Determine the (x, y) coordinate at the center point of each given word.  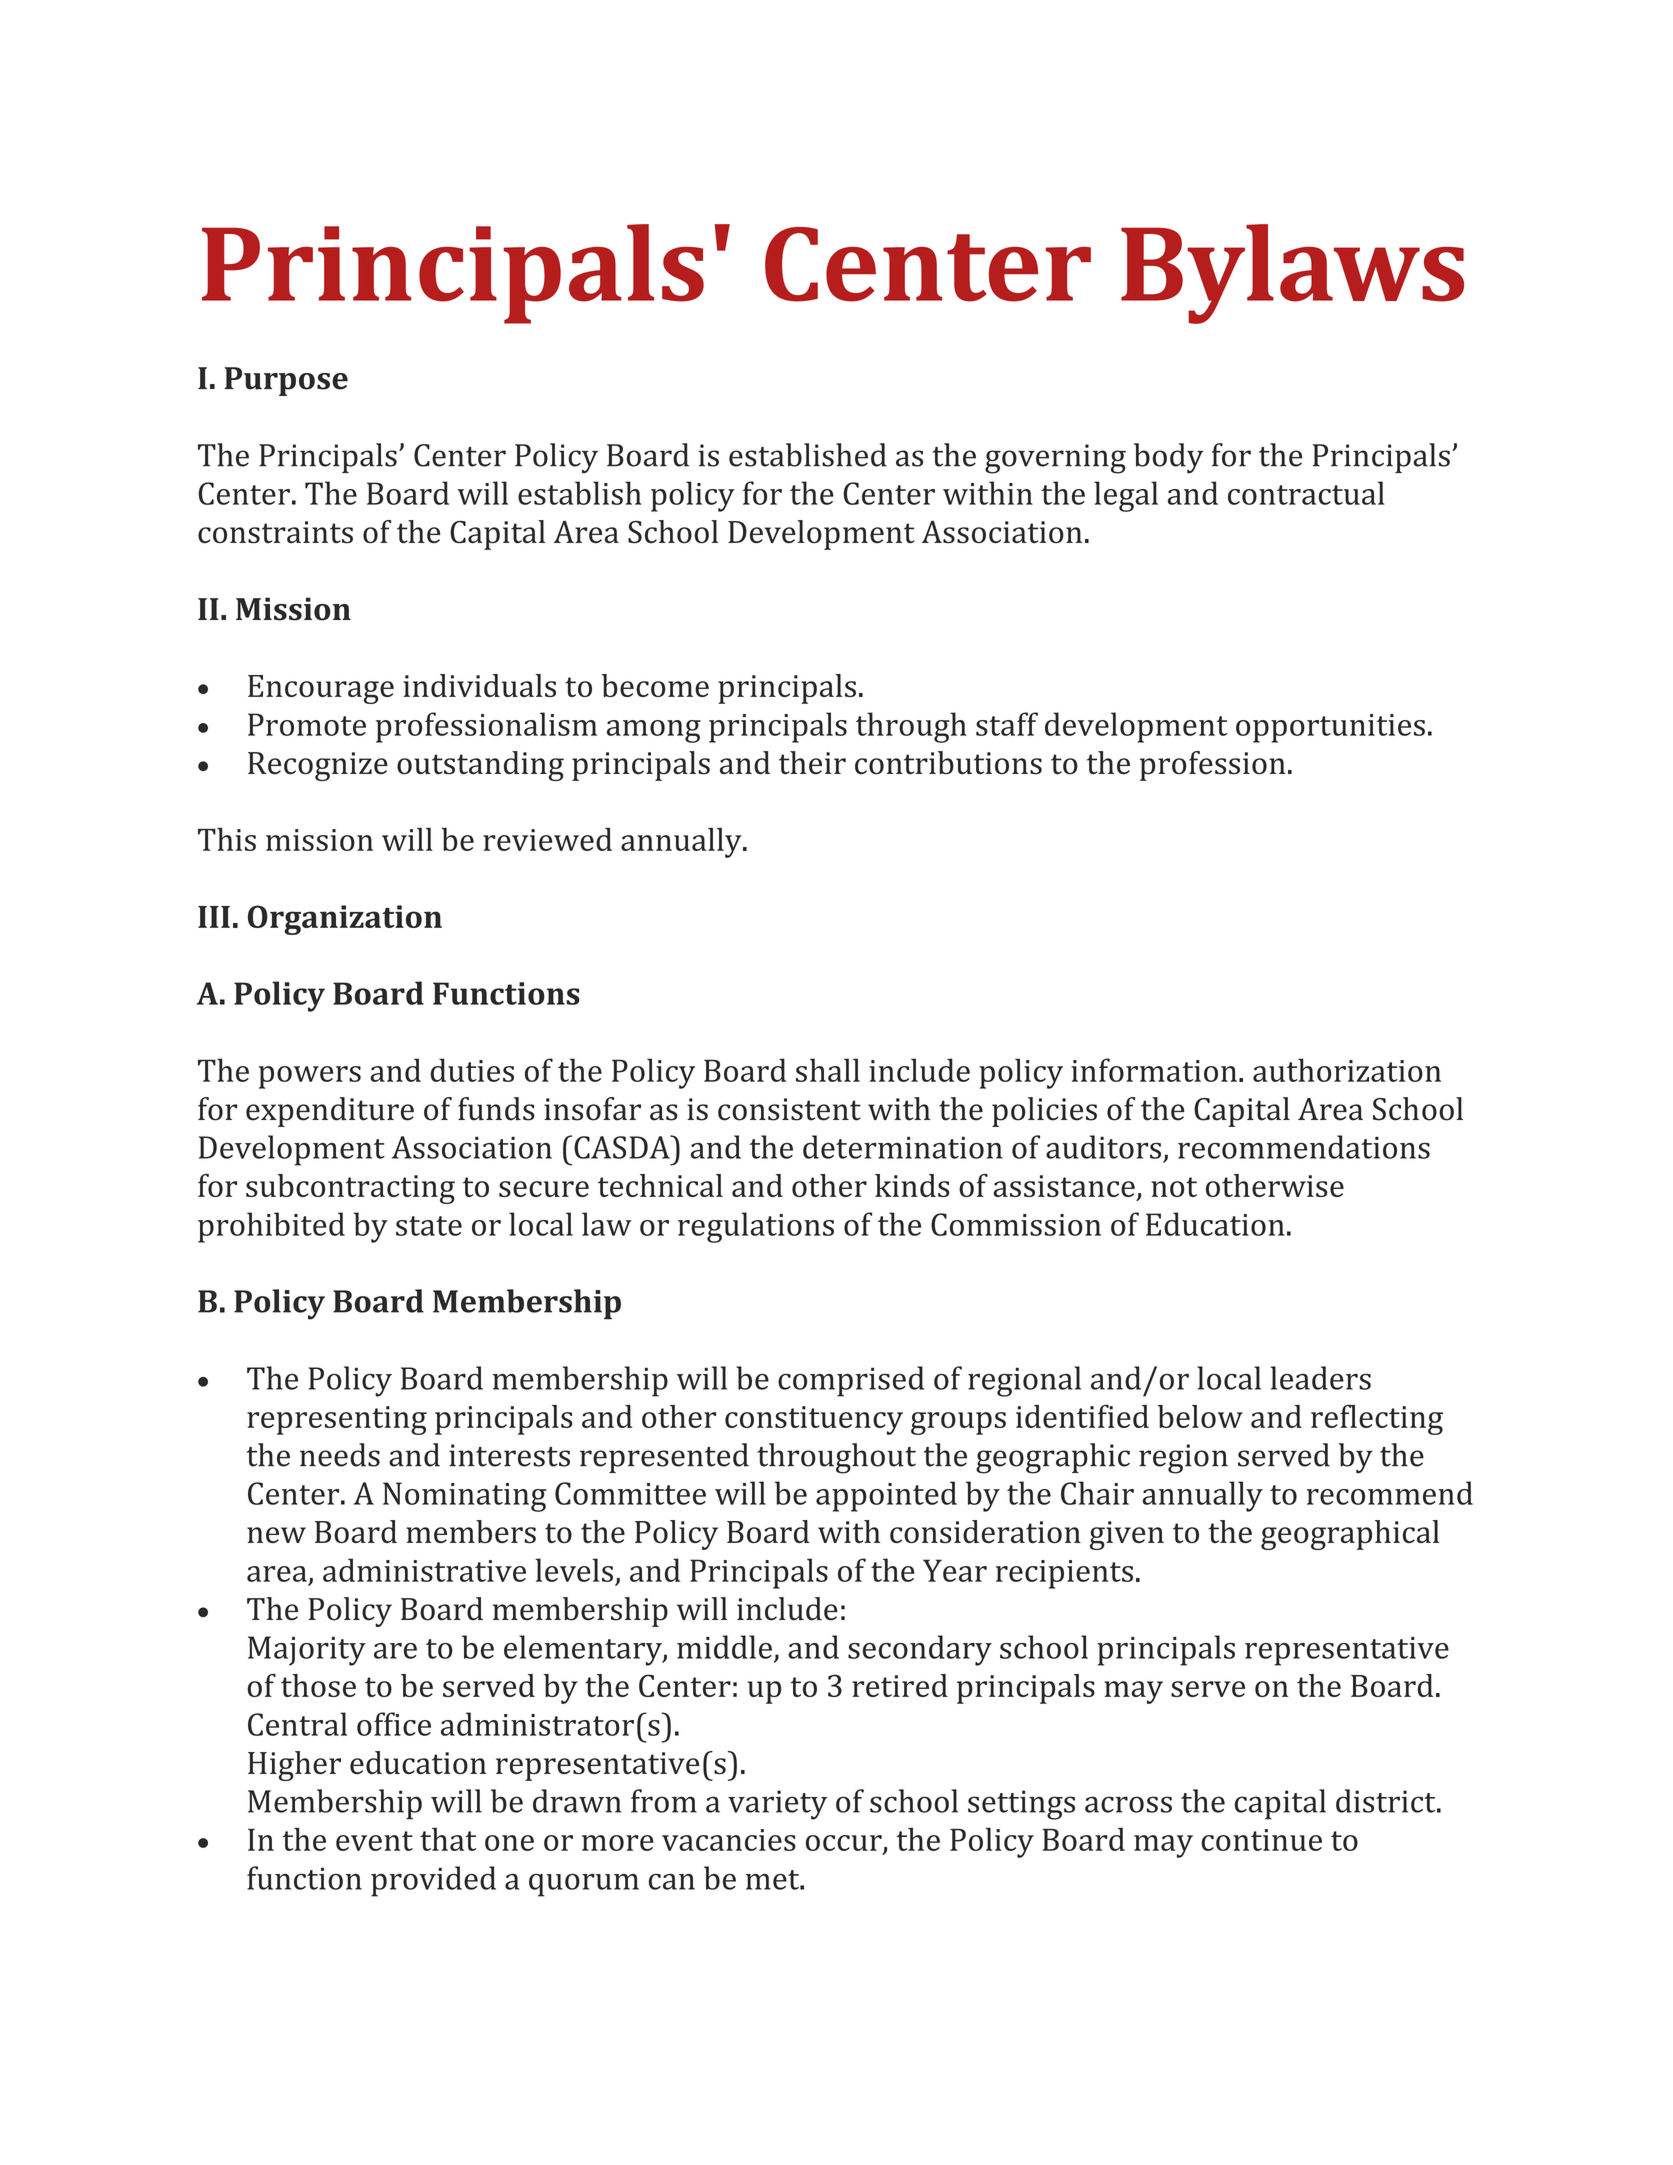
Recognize (318, 766)
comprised (851, 1381)
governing (1055, 459)
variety (777, 1805)
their (812, 763)
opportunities (1330, 728)
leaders (1320, 1378)
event (374, 1841)
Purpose (286, 381)
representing (337, 1420)
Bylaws (1292, 274)
